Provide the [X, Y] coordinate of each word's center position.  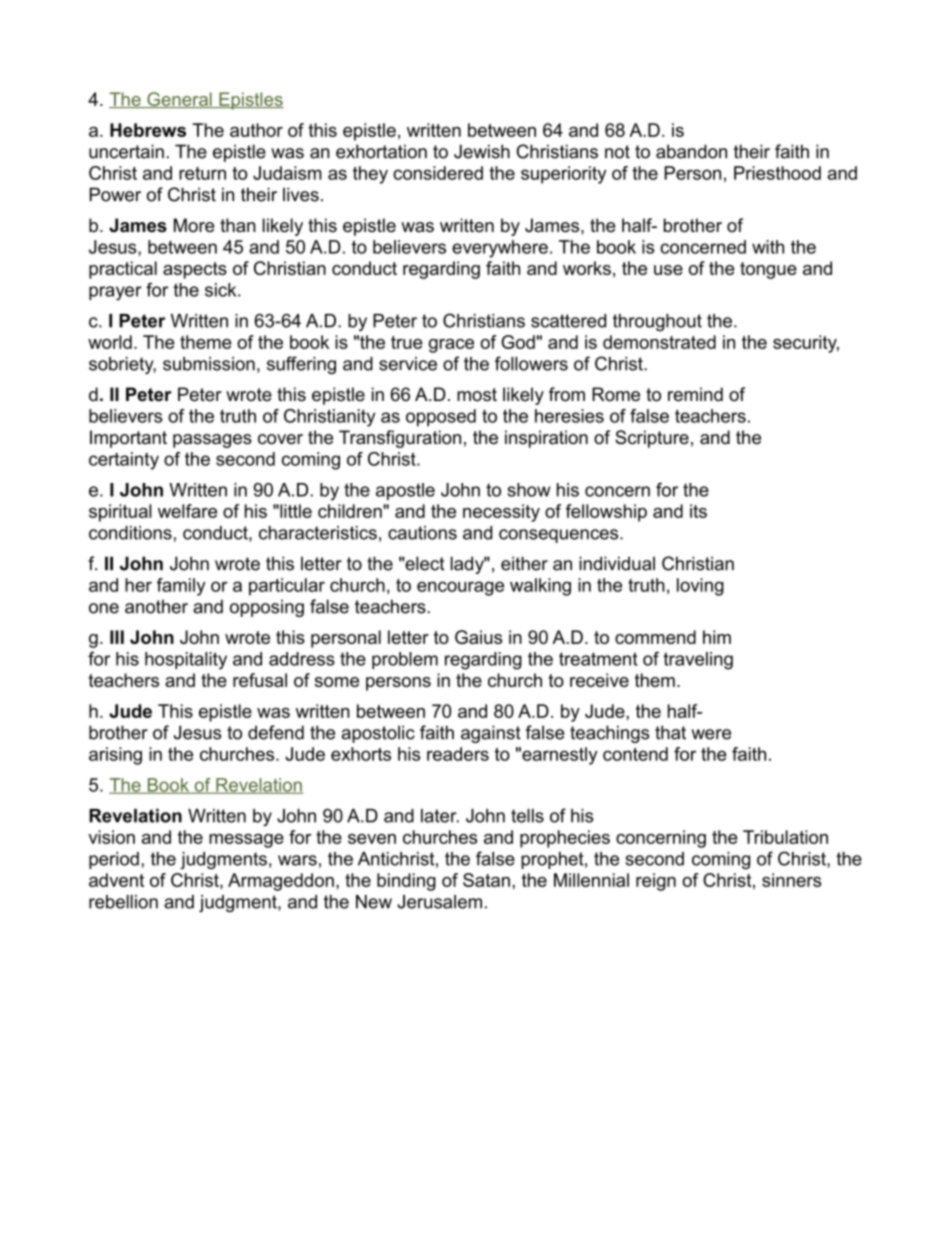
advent [116, 880]
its [698, 511]
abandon [691, 151]
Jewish [482, 151]
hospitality [186, 661]
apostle [405, 491]
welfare [187, 511]
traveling [698, 661]
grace [451, 346]
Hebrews [148, 130]
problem [405, 660]
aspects [195, 270]
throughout [657, 322]
